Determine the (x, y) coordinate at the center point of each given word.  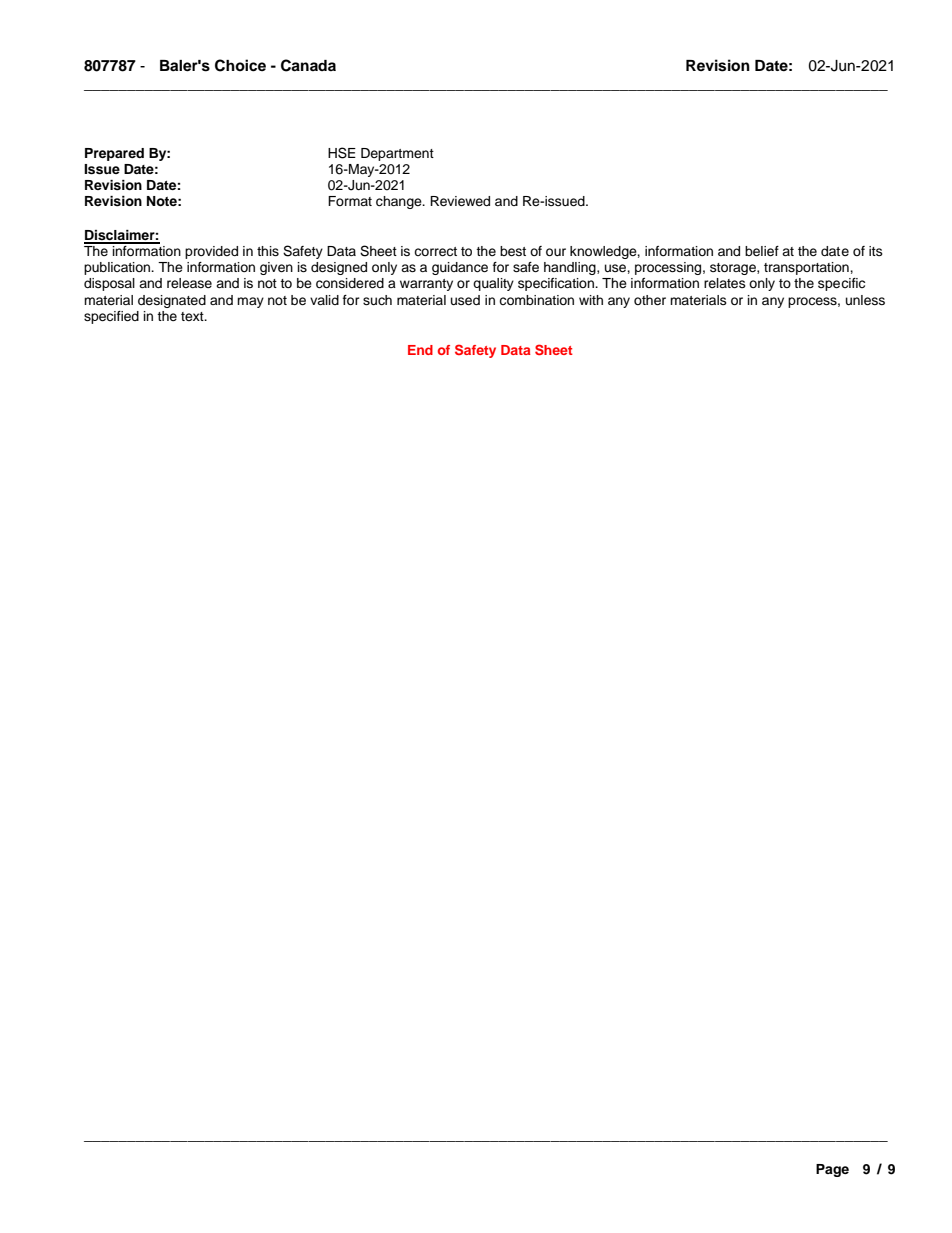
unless (865, 300)
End (420, 350)
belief (762, 251)
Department (397, 154)
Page (832, 1170)
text (193, 316)
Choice (240, 65)
